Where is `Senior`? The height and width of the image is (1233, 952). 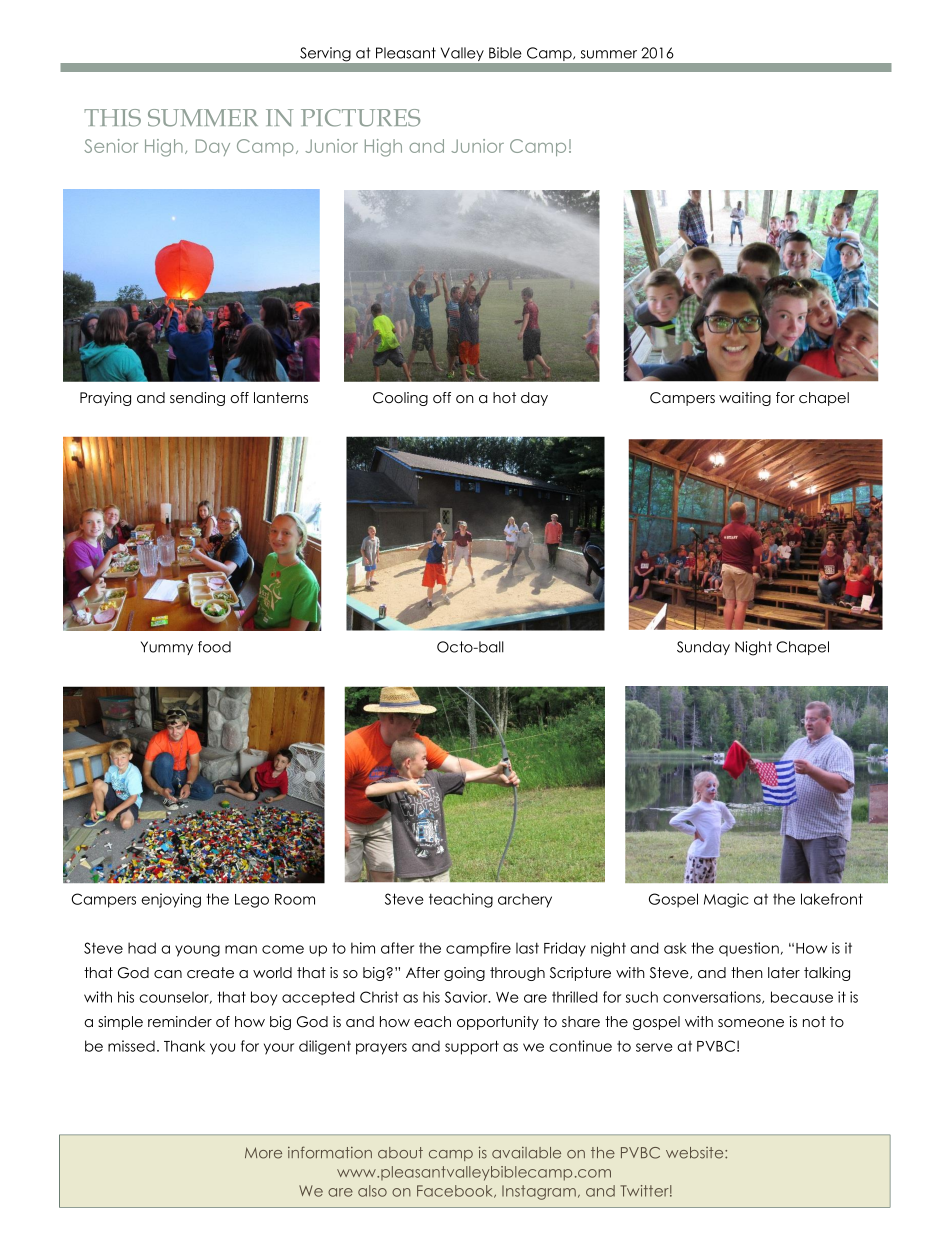 Senior is located at coordinates (111, 146).
